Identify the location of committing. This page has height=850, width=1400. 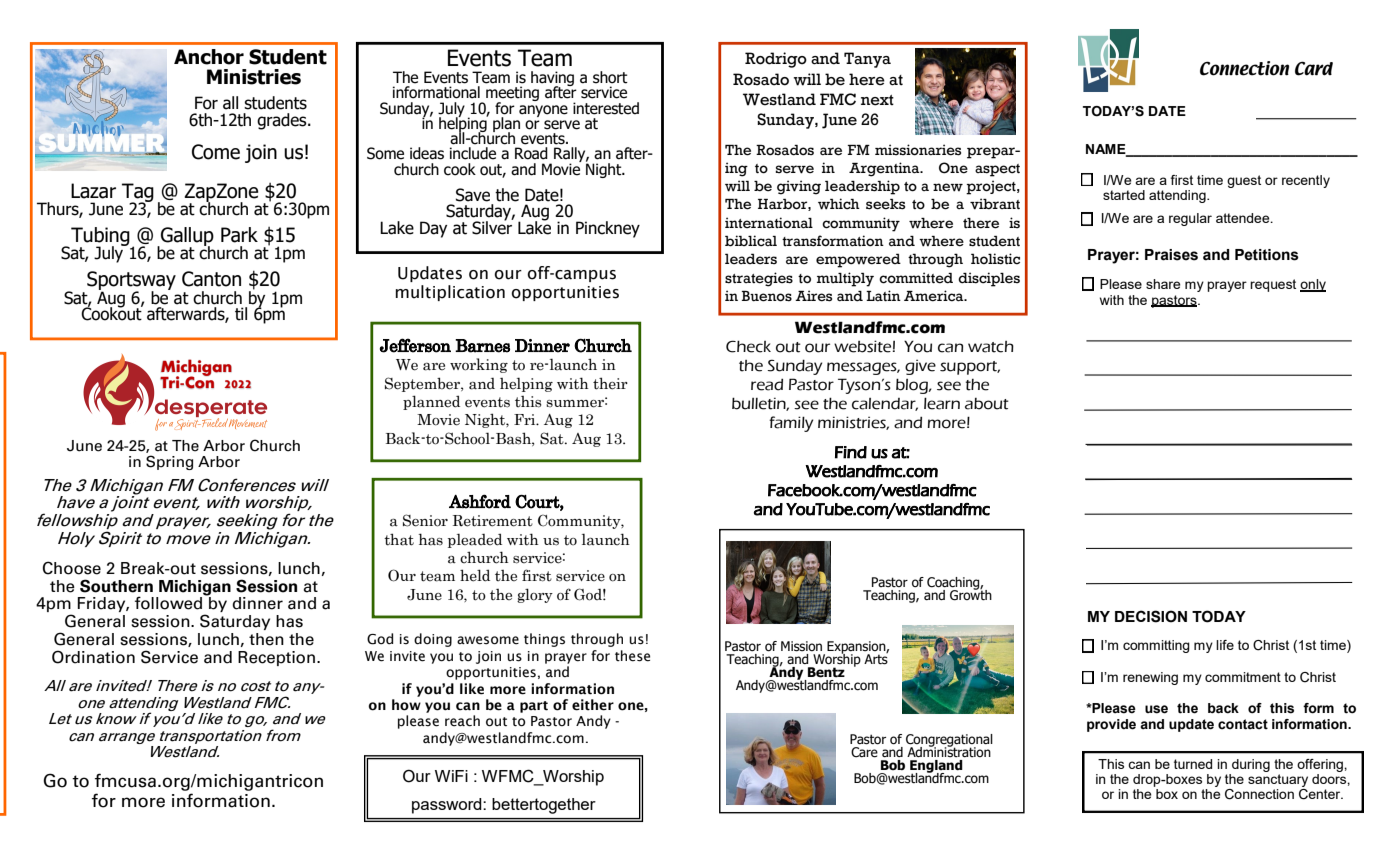
(1156, 646).
